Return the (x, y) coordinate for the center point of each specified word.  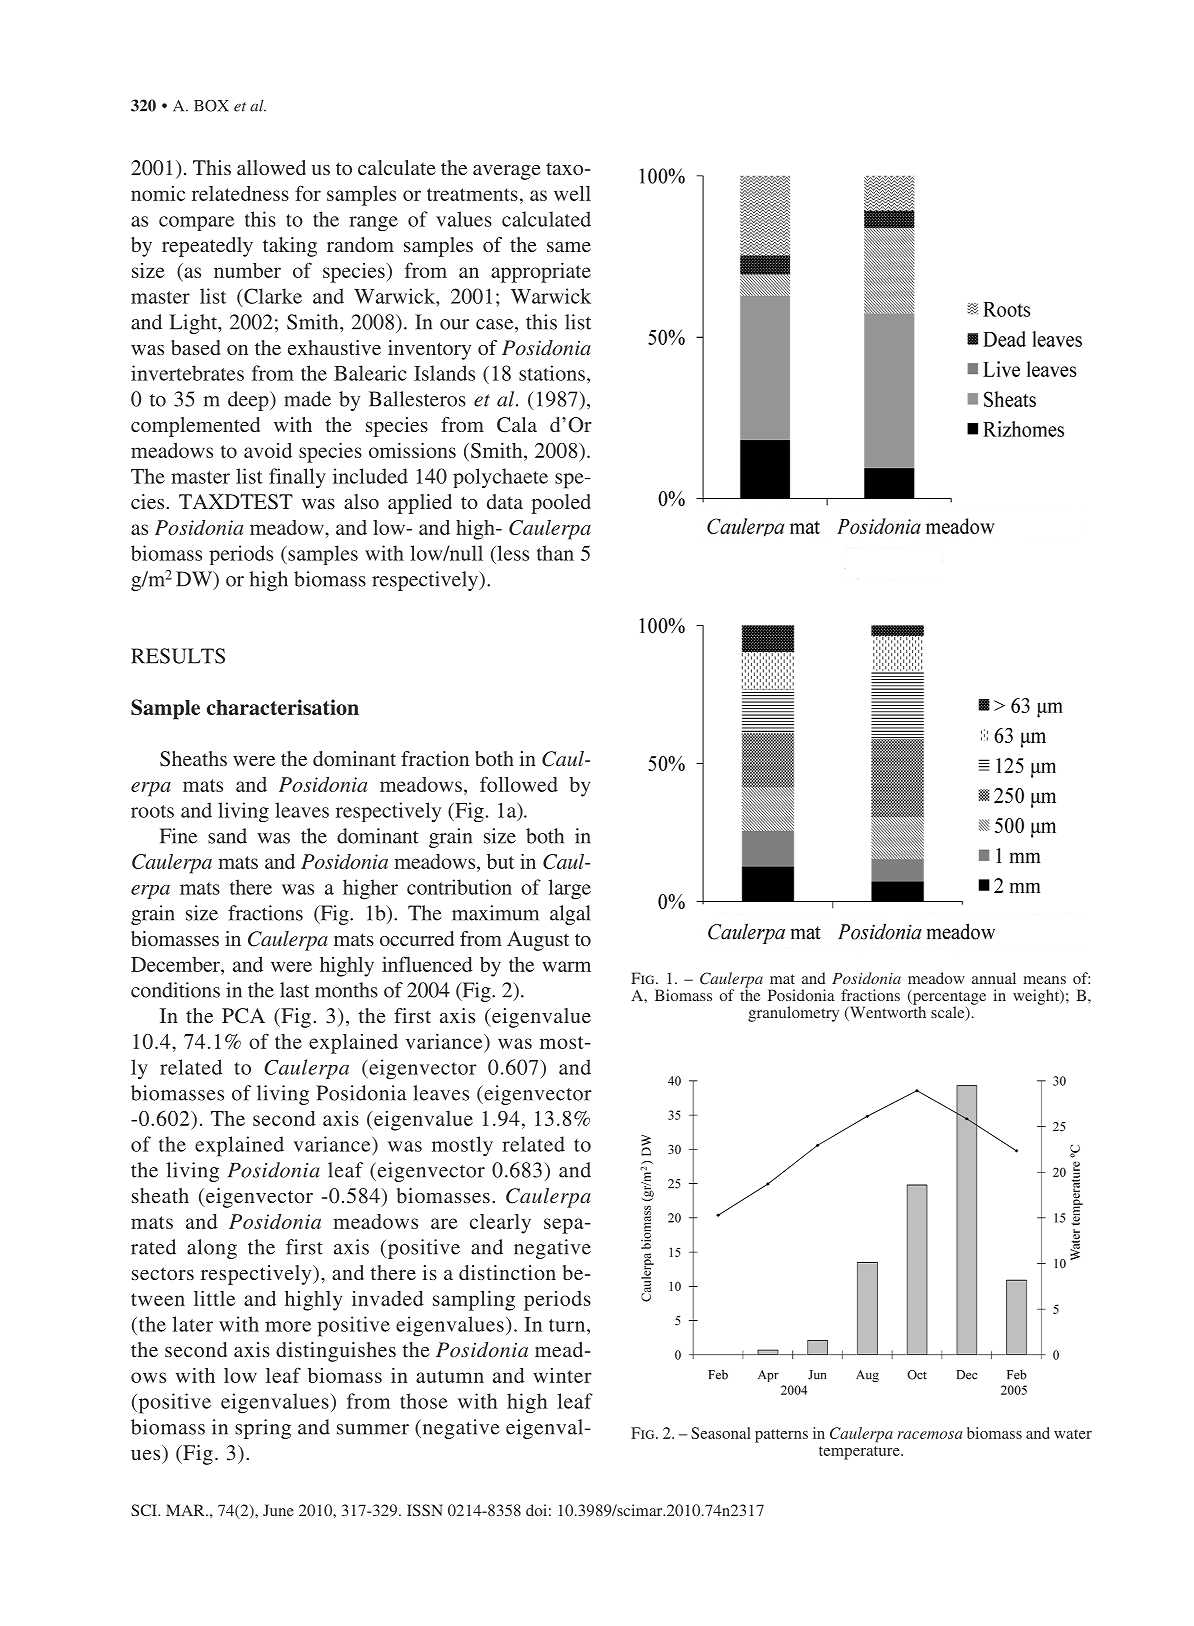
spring (263, 1429)
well (572, 193)
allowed (271, 167)
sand (227, 836)
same (569, 247)
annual (994, 978)
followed (519, 784)
